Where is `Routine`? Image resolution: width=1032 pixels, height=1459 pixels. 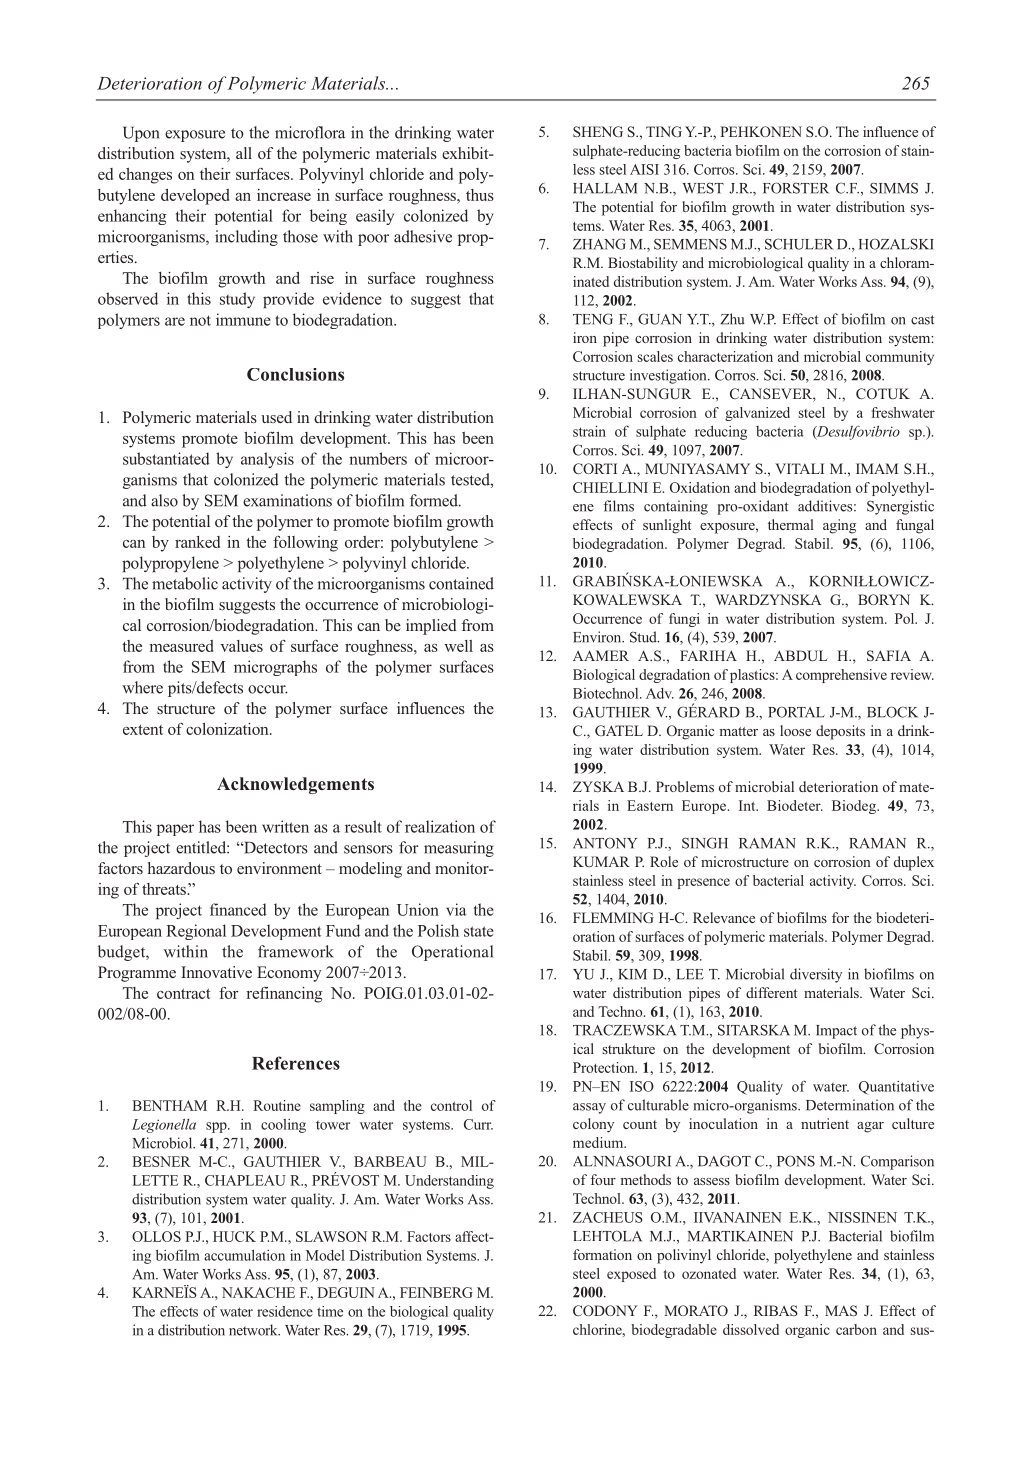 Routine is located at coordinates (277, 1105).
